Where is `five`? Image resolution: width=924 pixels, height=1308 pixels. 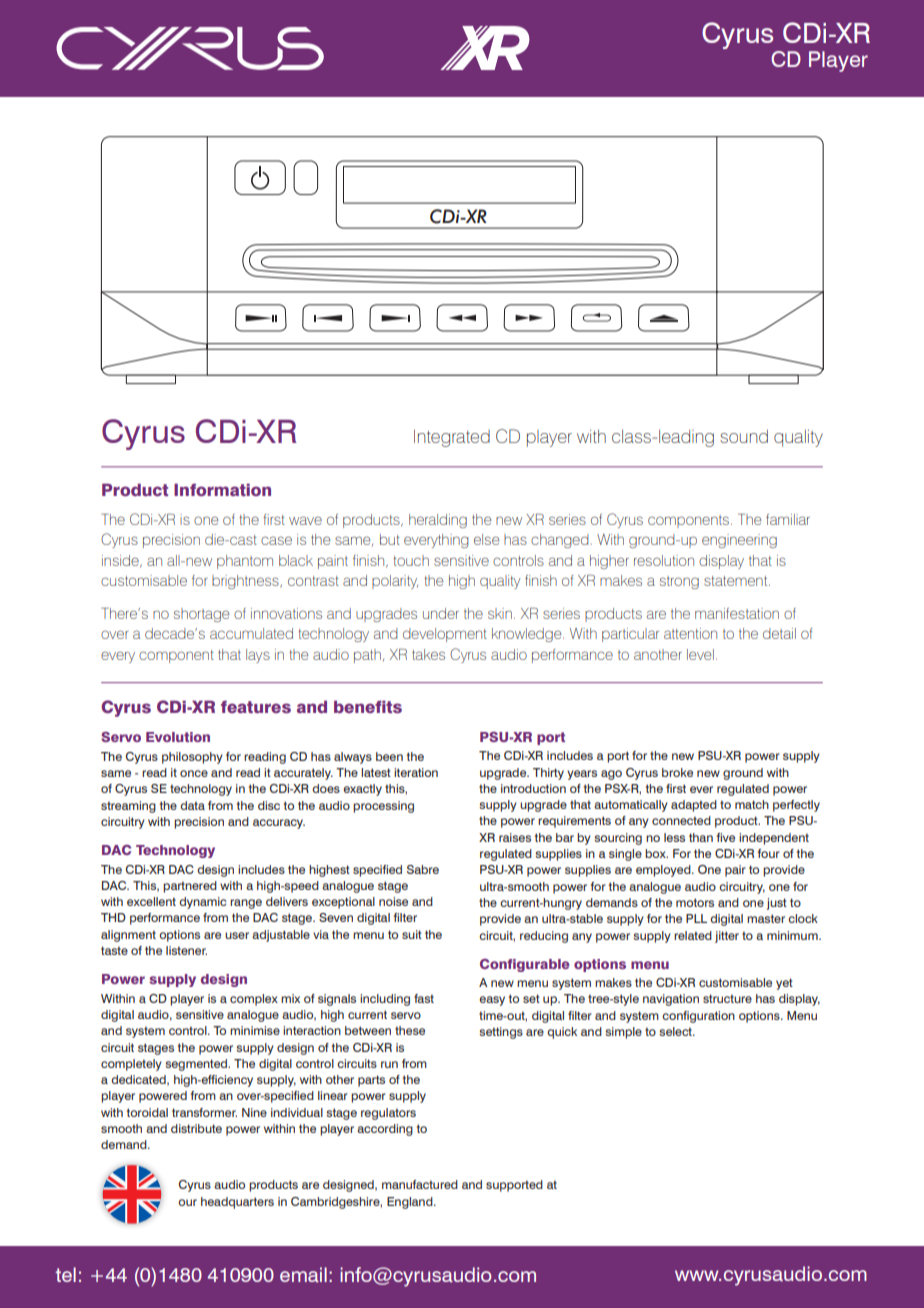
five is located at coordinates (725, 837).
